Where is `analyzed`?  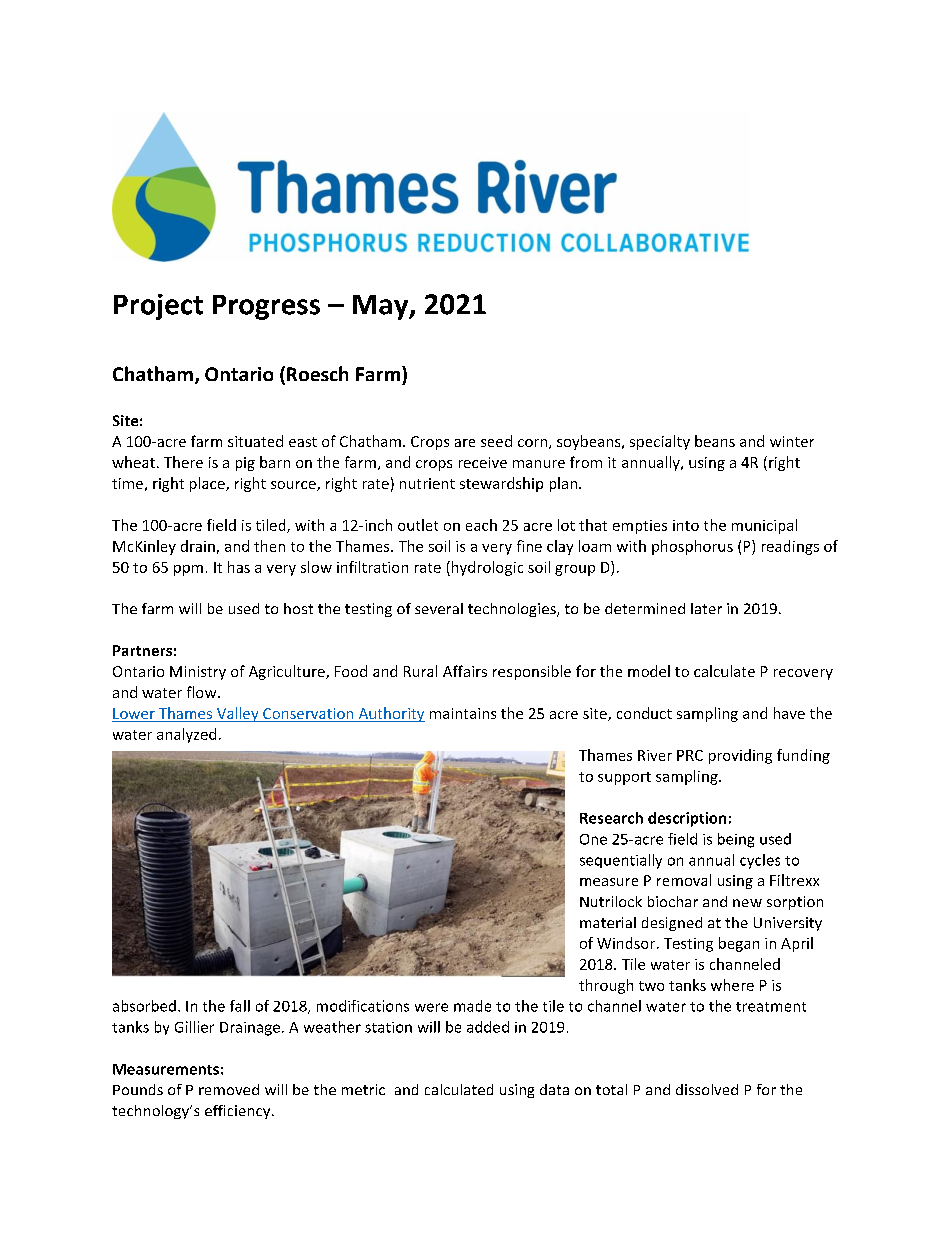
analyzed is located at coordinates (186, 735).
